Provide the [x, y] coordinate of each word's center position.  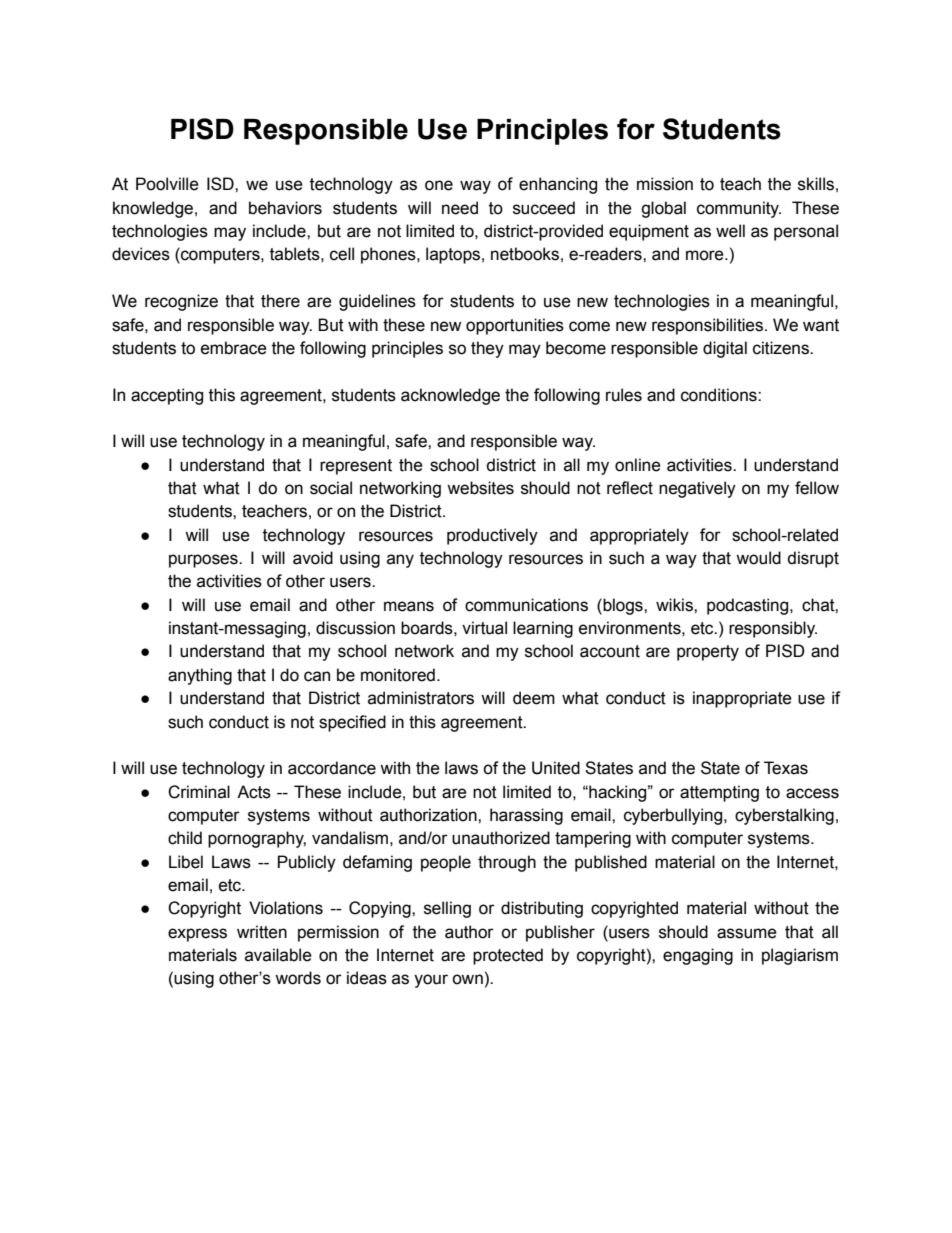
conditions [720, 395]
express [197, 935]
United [556, 768]
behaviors [285, 208]
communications [526, 605]
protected [508, 956]
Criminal [199, 792]
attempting [719, 793]
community [739, 209]
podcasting [749, 606]
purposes [204, 561]
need [460, 208]
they [487, 349]
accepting [167, 396]
